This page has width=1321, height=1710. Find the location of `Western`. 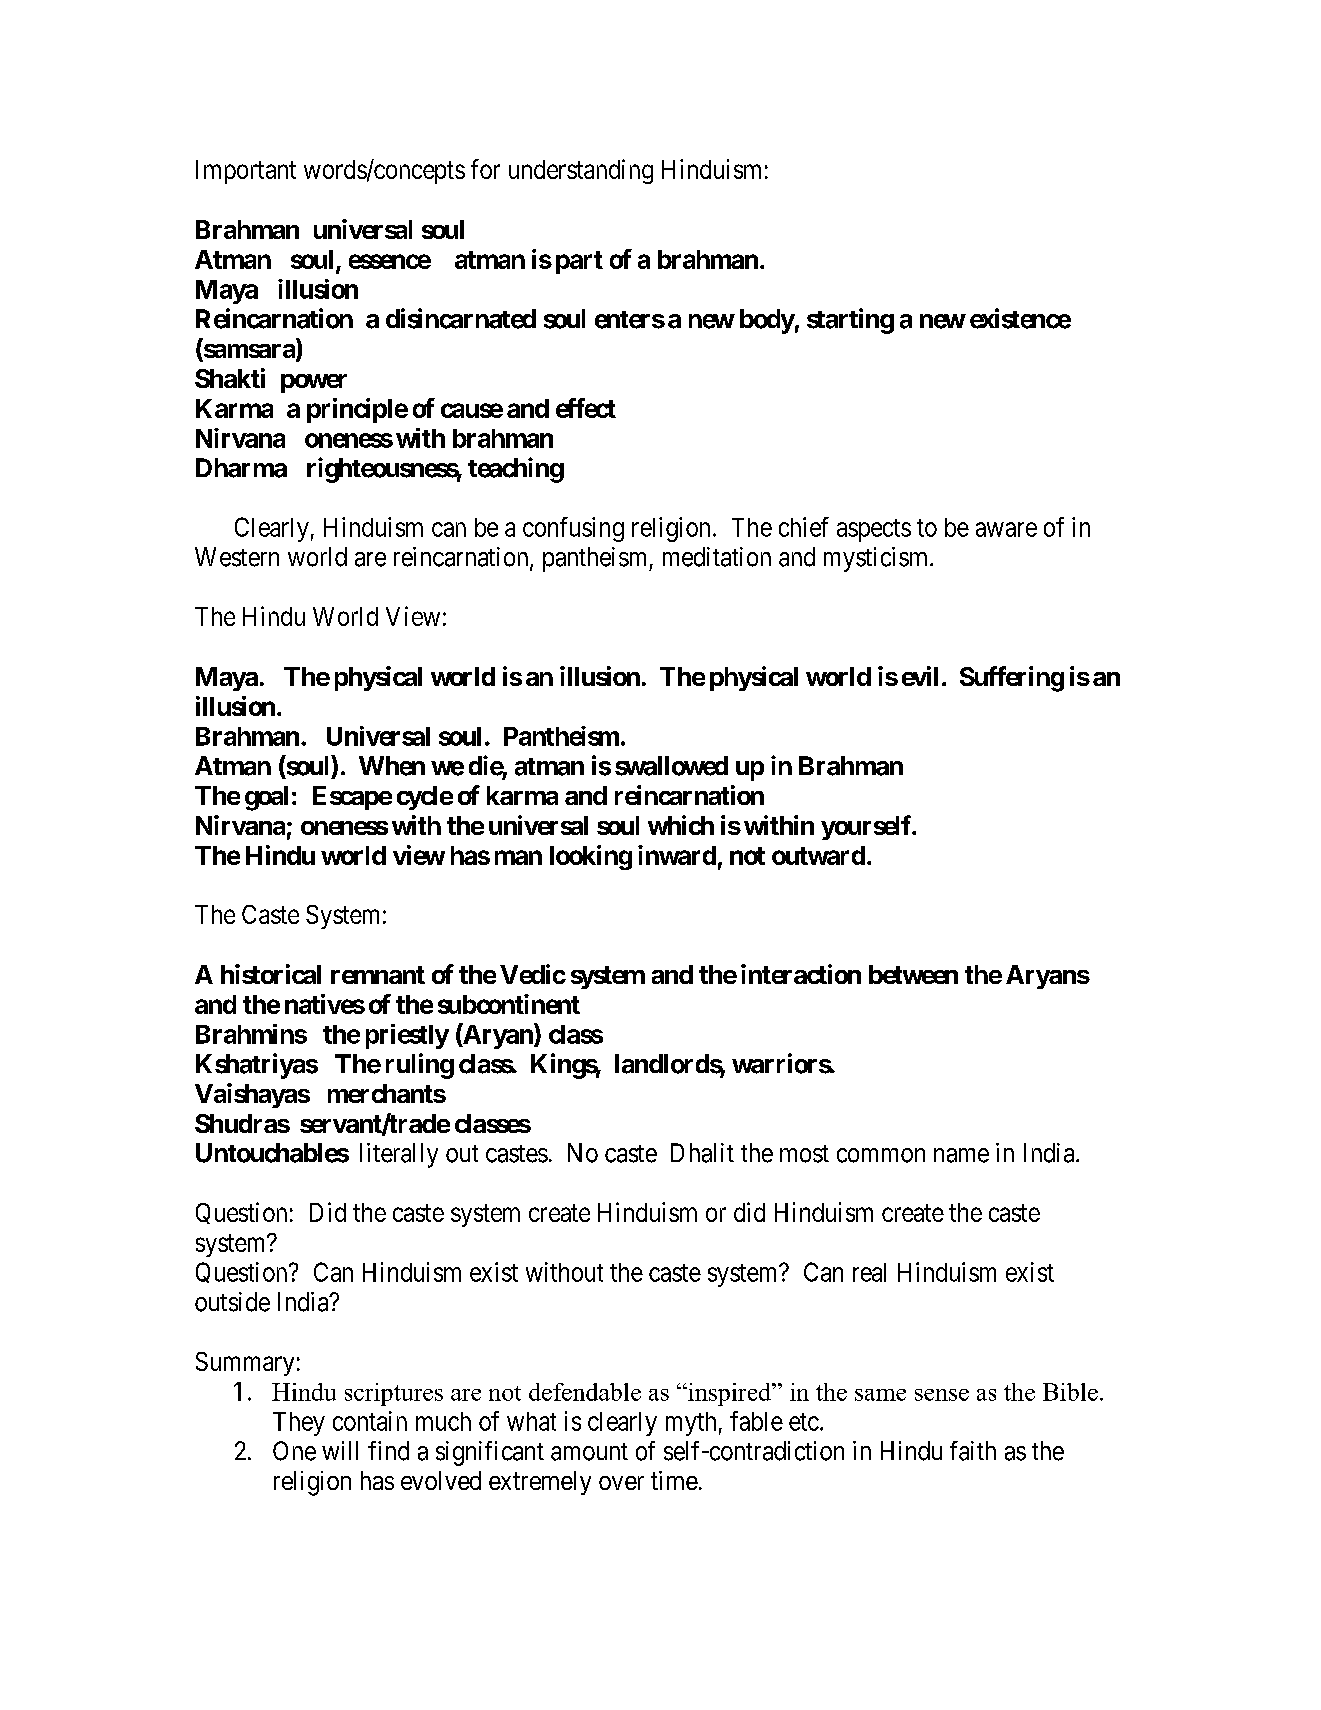

Western is located at coordinates (237, 557).
